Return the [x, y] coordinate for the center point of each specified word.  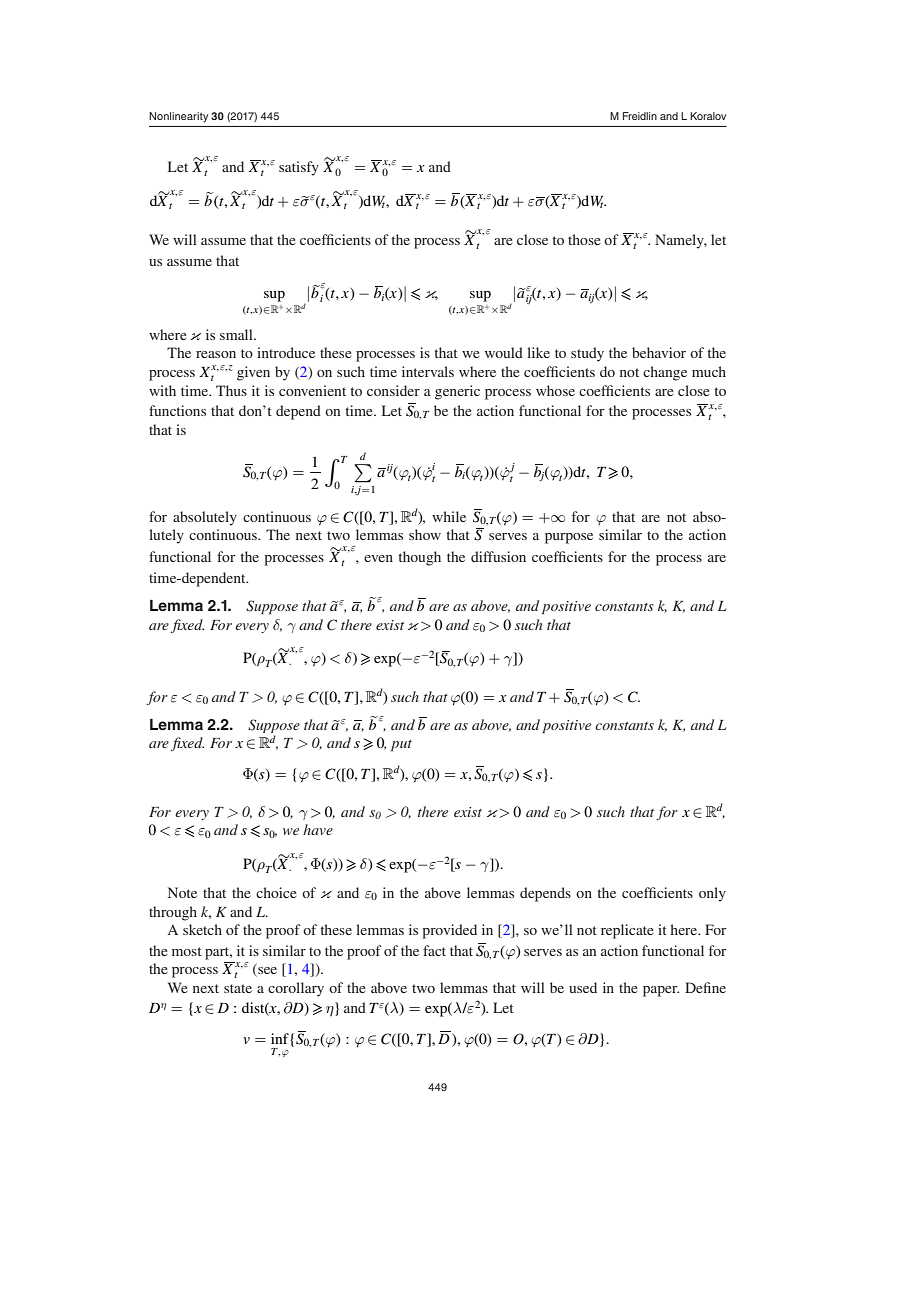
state [238, 988]
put [401, 746]
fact [434, 950]
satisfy [299, 168]
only [712, 894]
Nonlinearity [178, 117]
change [665, 373]
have [318, 829]
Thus [231, 390]
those [584, 239]
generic [457, 392]
